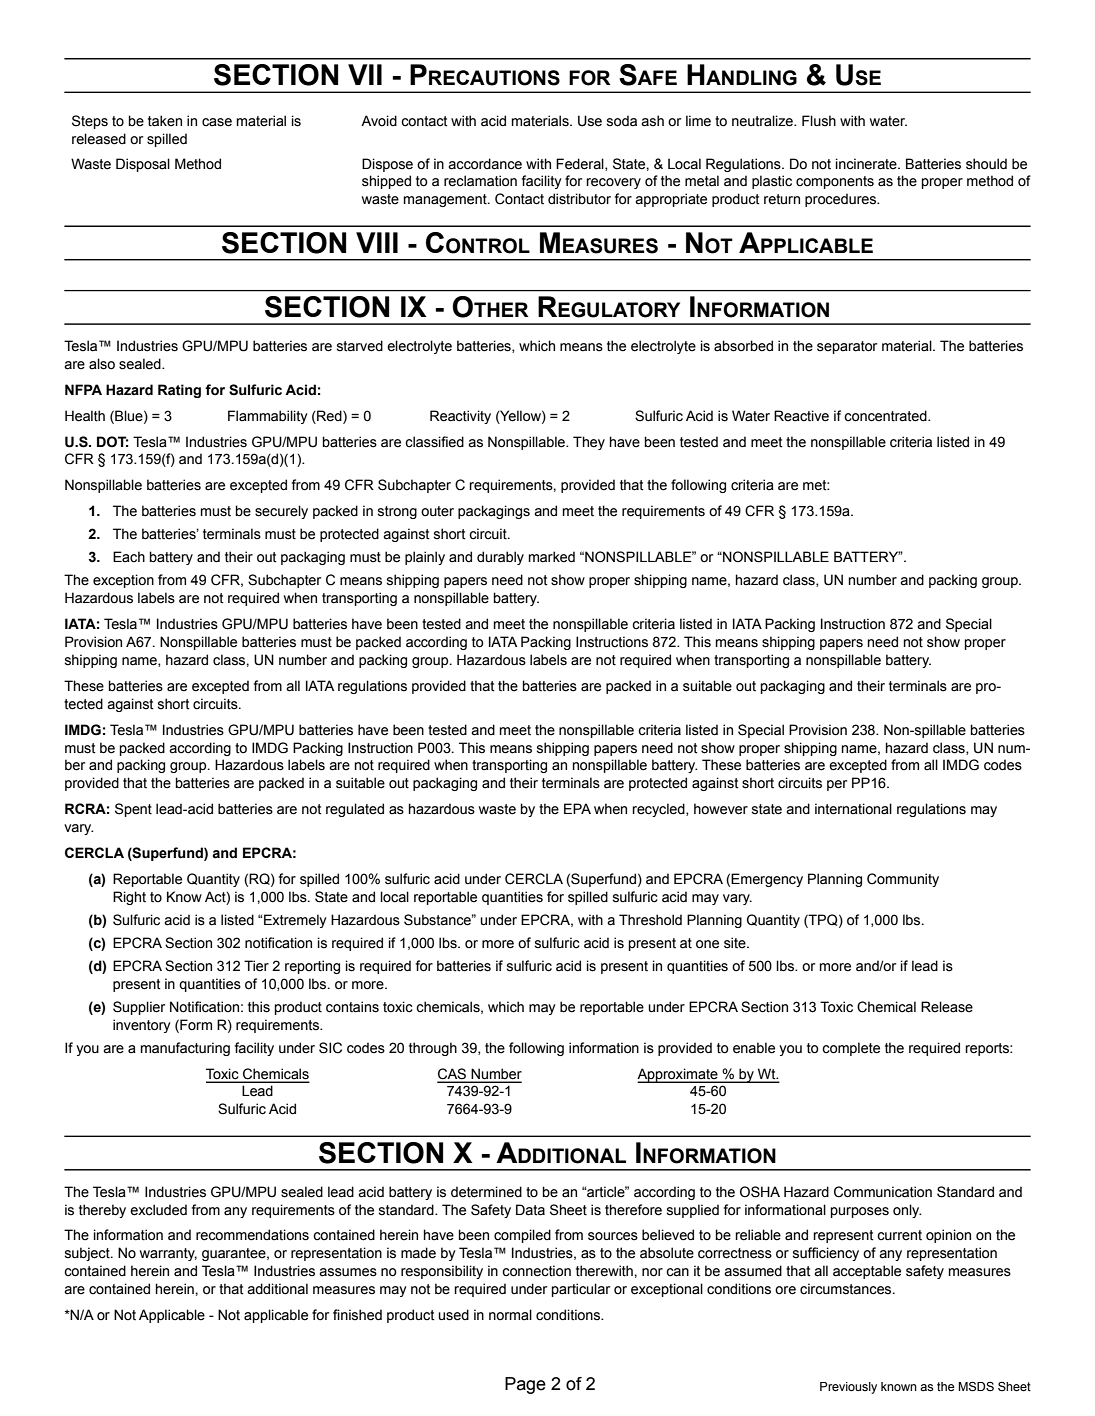 The width and height of the screenshot is (1095, 1416). What do you see at coordinates (659, 810) in the screenshot?
I see `recycled` at bounding box center [659, 810].
